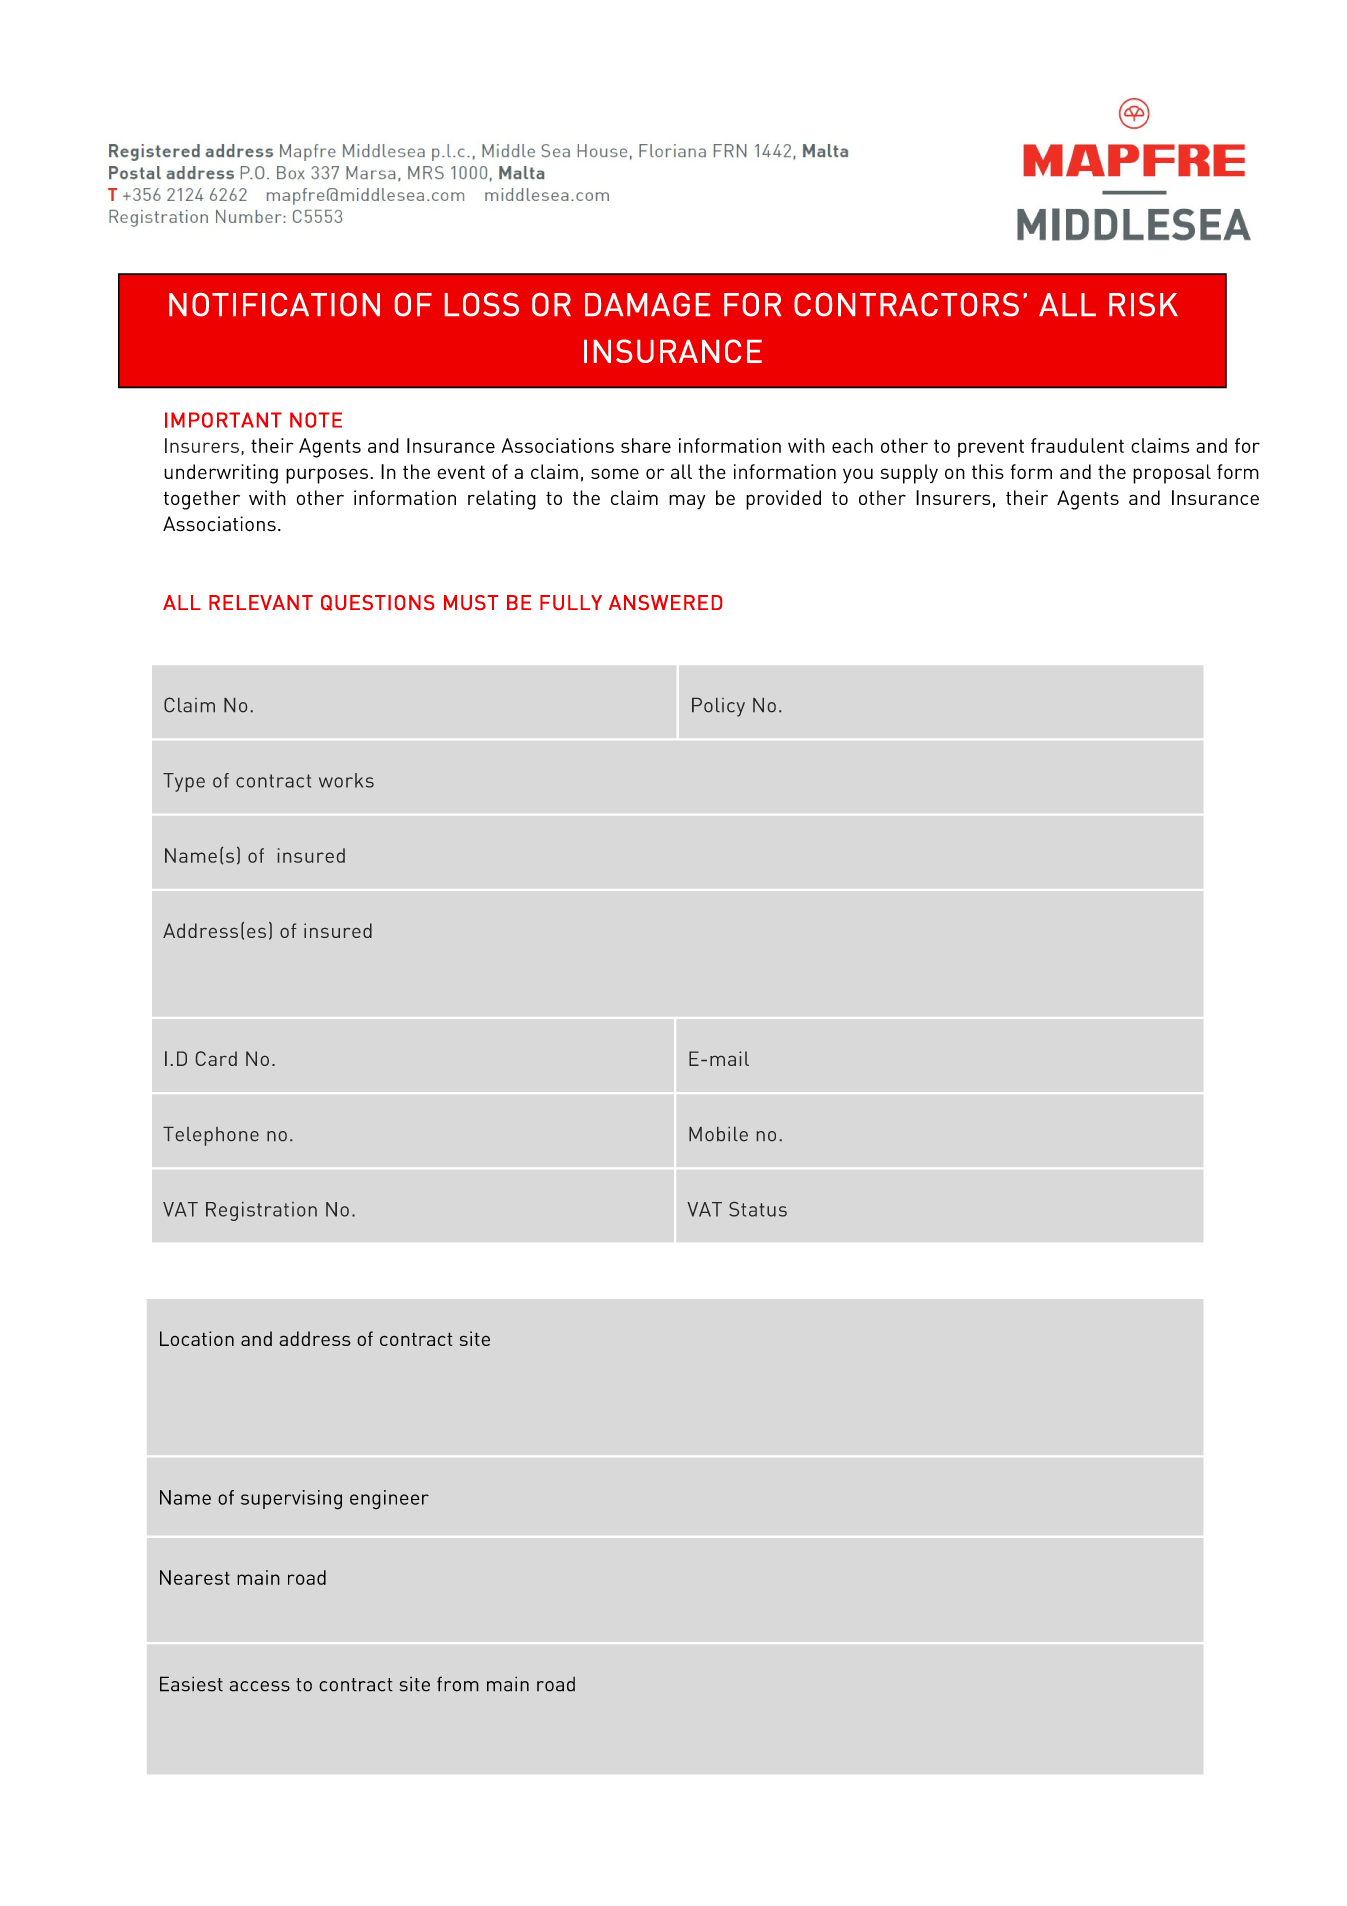 The height and width of the screenshot is (1906, 1347). I want to click on access, so click(259, 1686).
